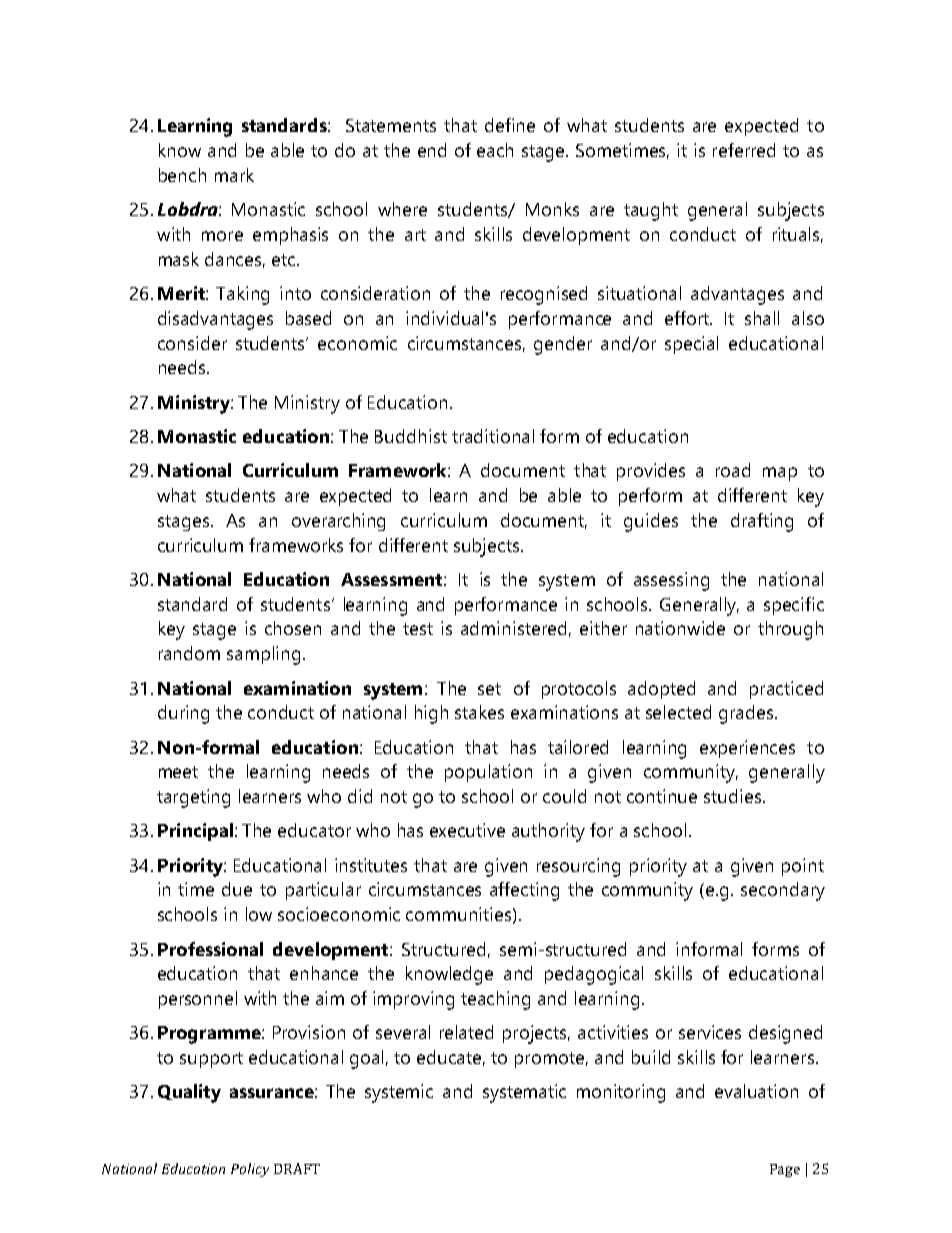 Image resolution: width=952 pixels, height=1233 pixels. I want to click on define, so click(510, 125).
